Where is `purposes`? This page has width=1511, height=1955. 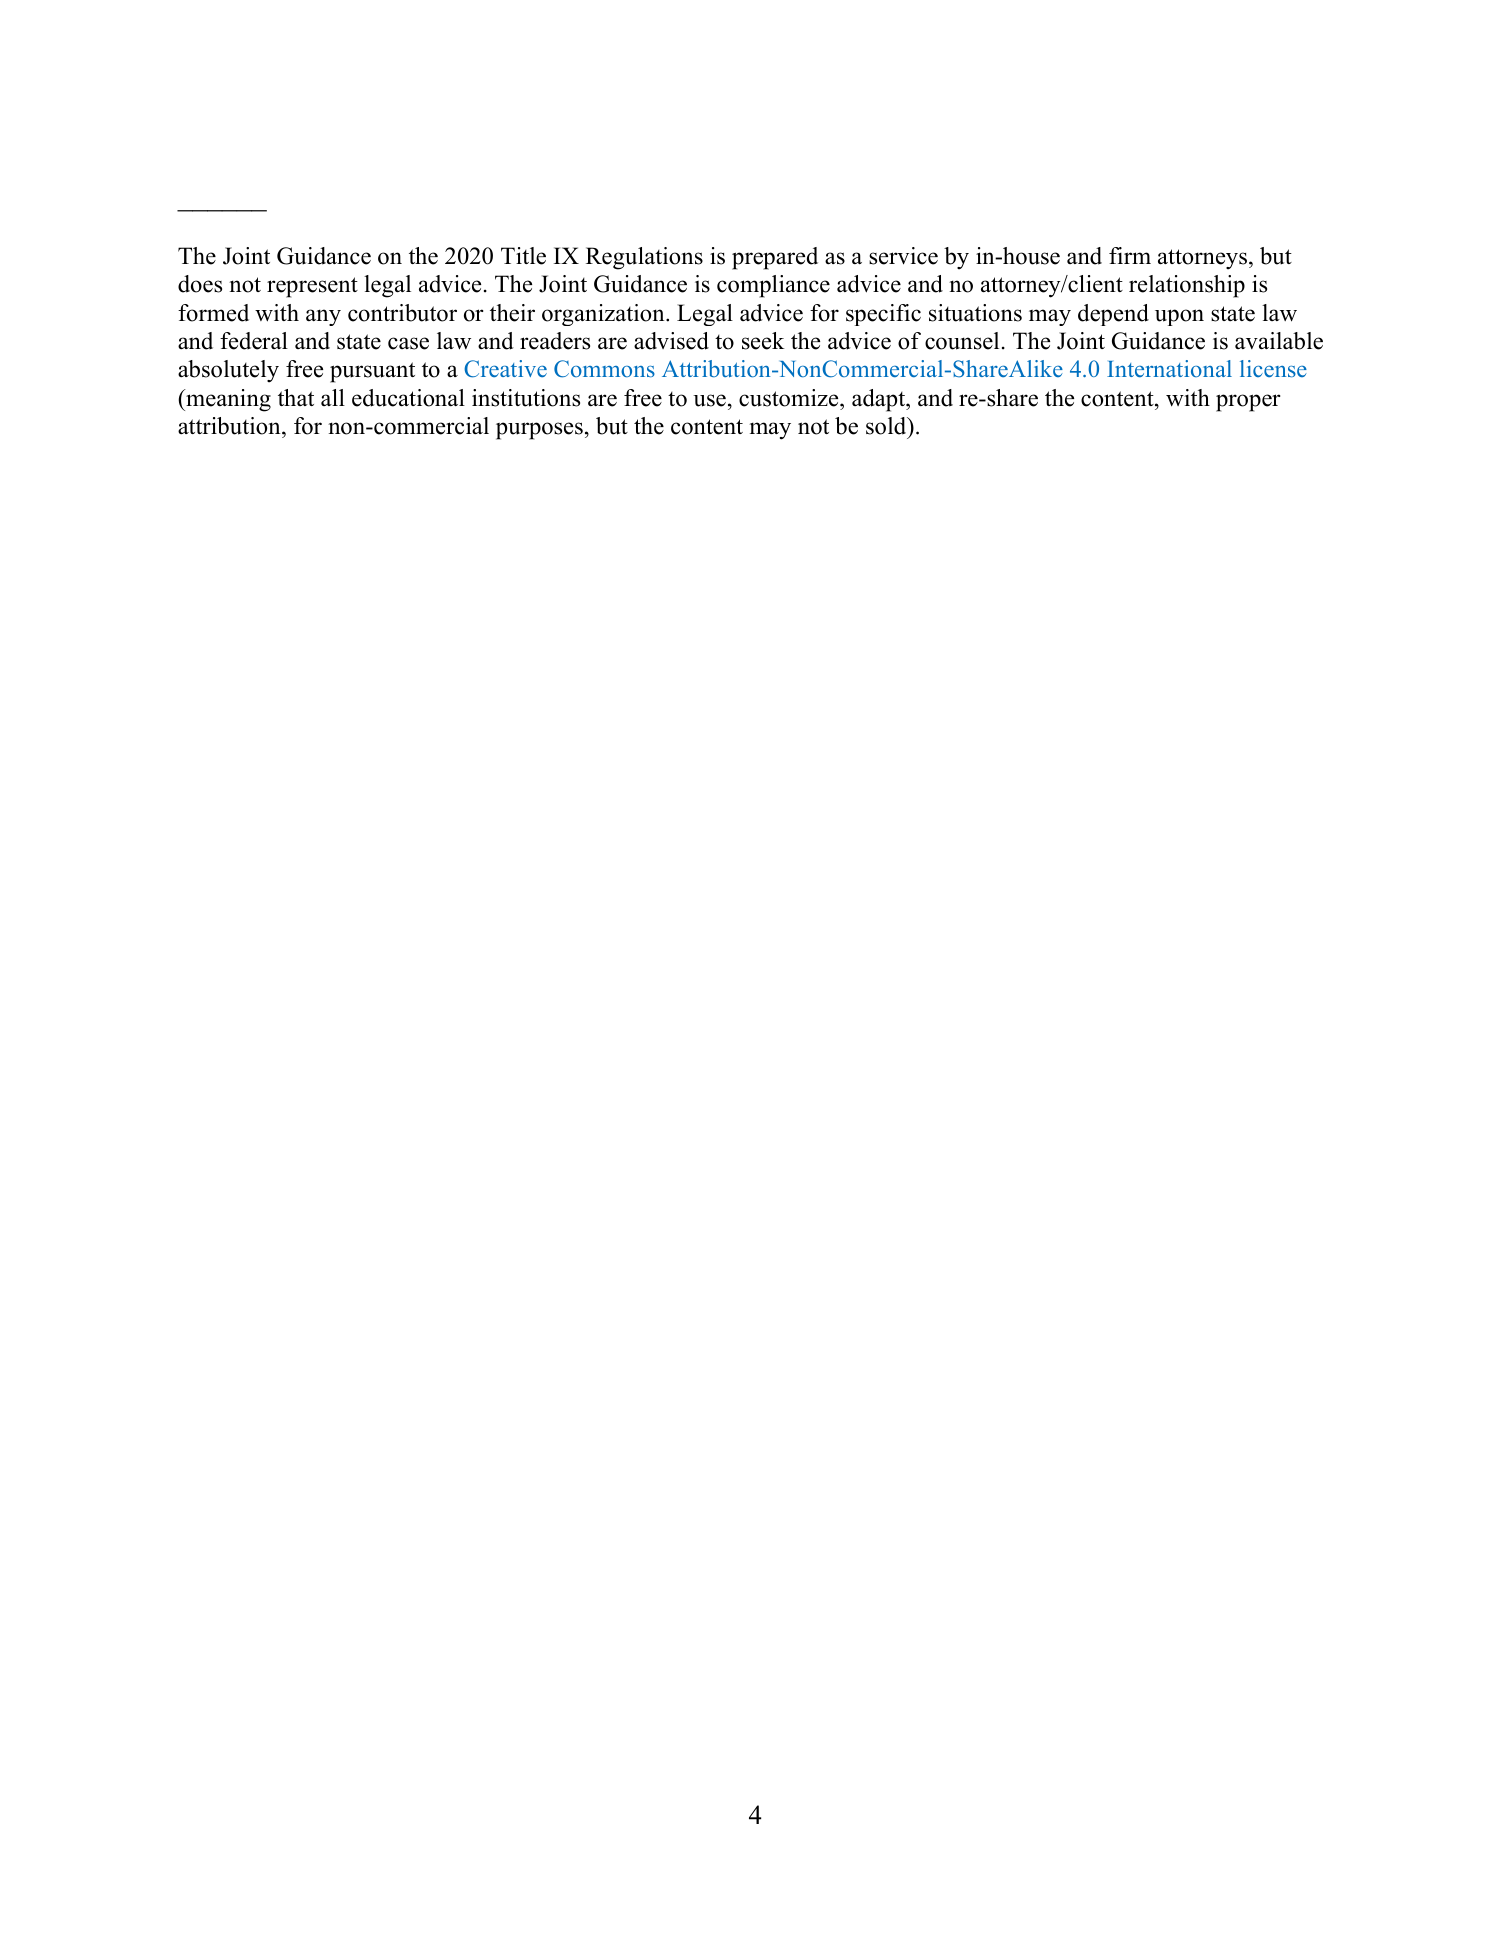 purposes is located at coordinates (539, 431).
